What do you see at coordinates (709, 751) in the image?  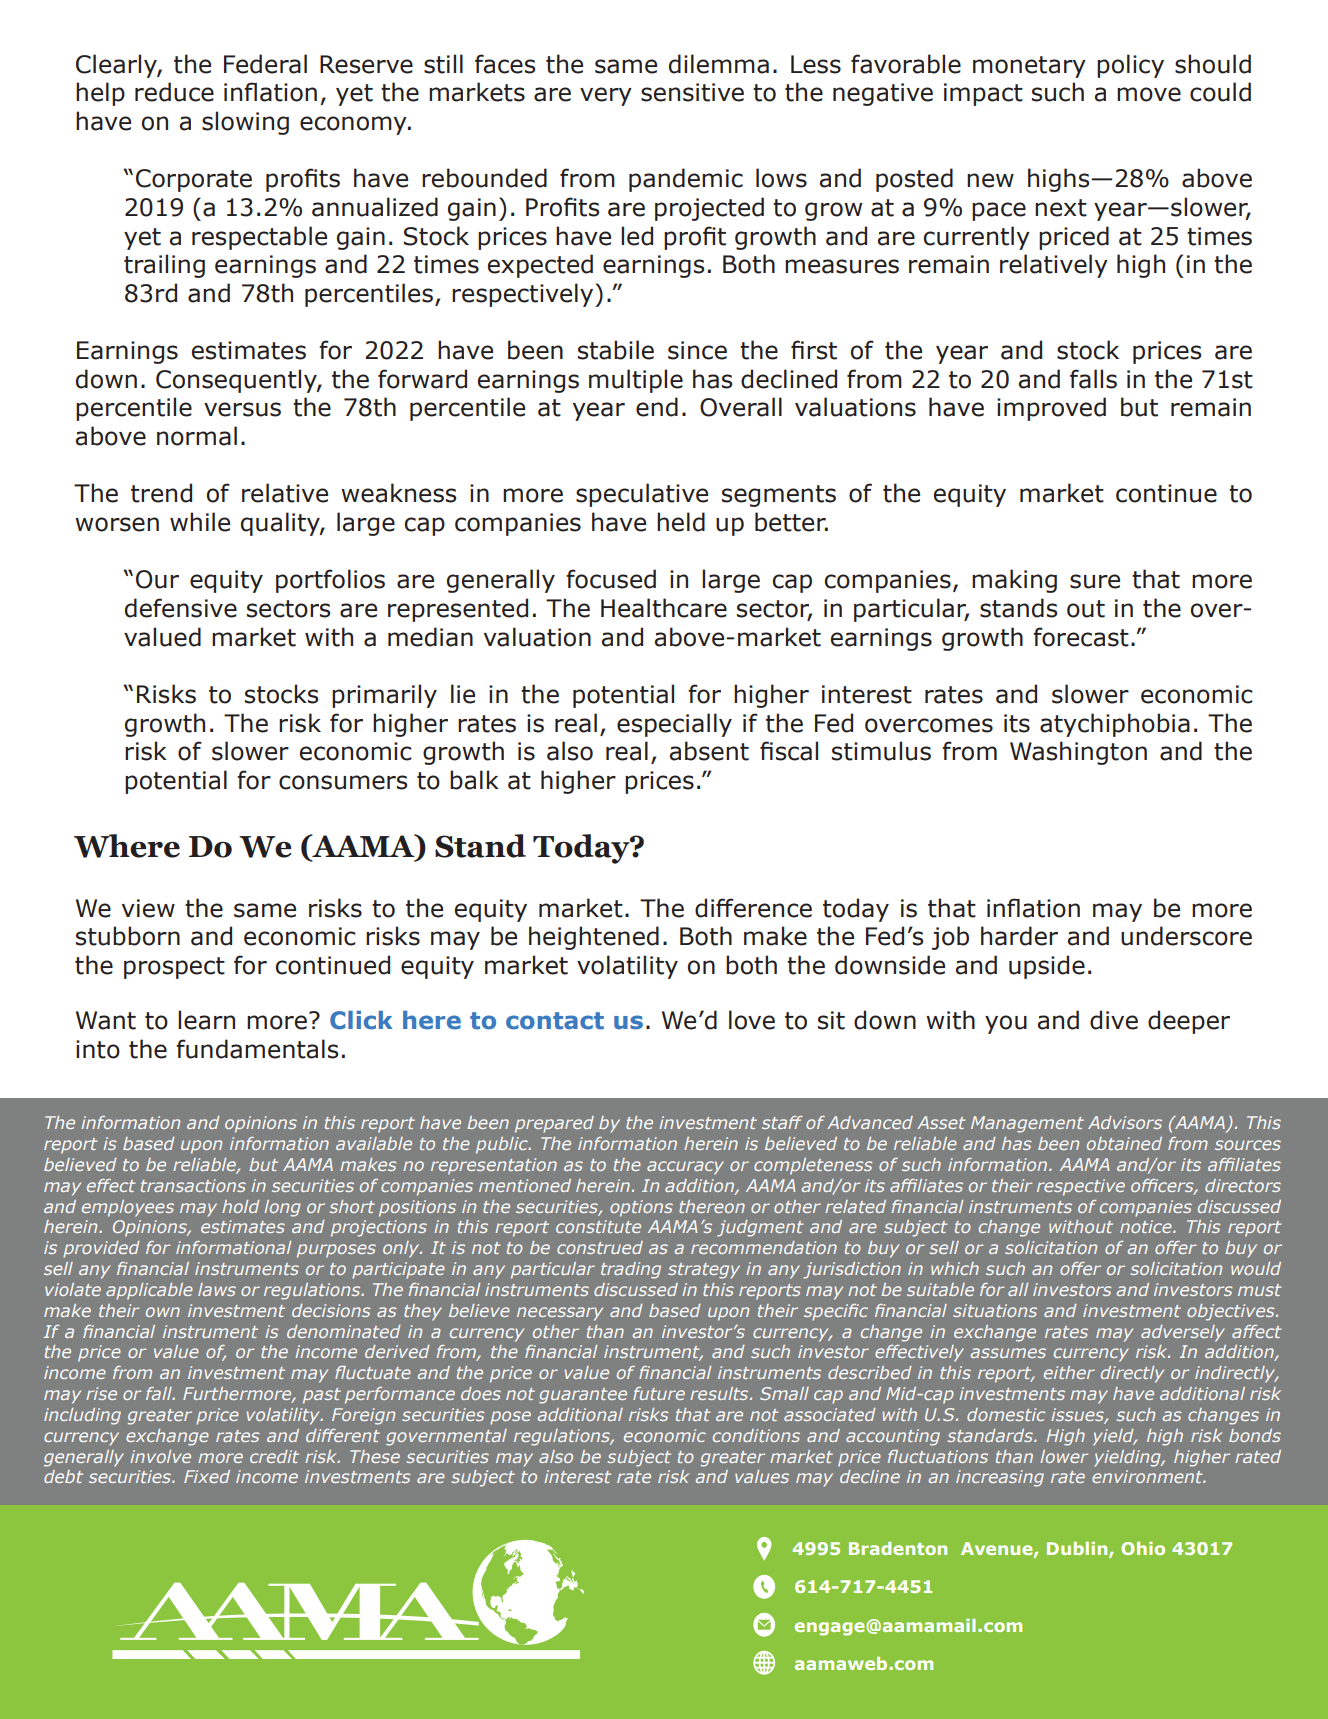 I see `absent` at bounding box center [709, 751].
